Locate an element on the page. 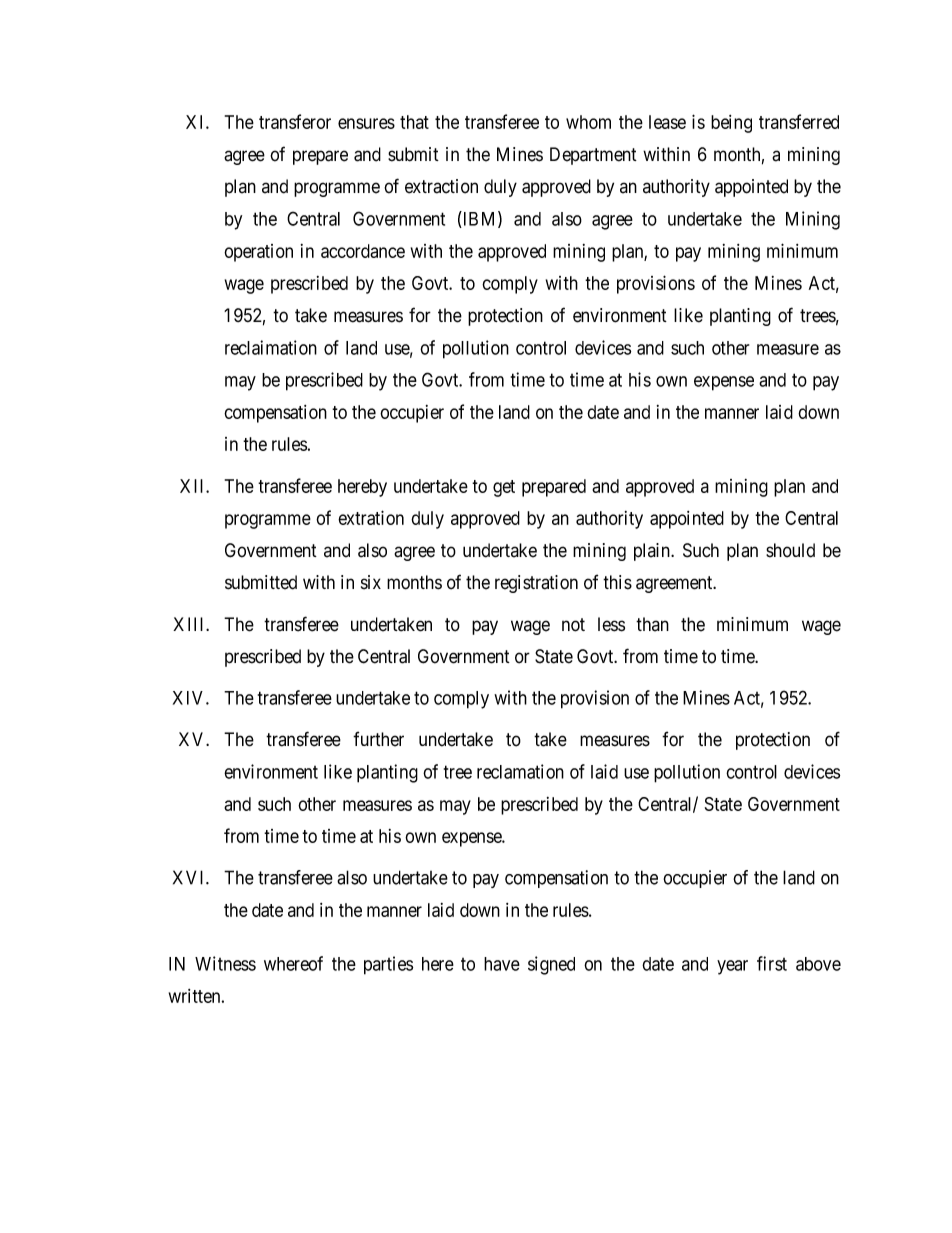 The image size is (952, 1233). transferor is located at coordinates (295, 121).
